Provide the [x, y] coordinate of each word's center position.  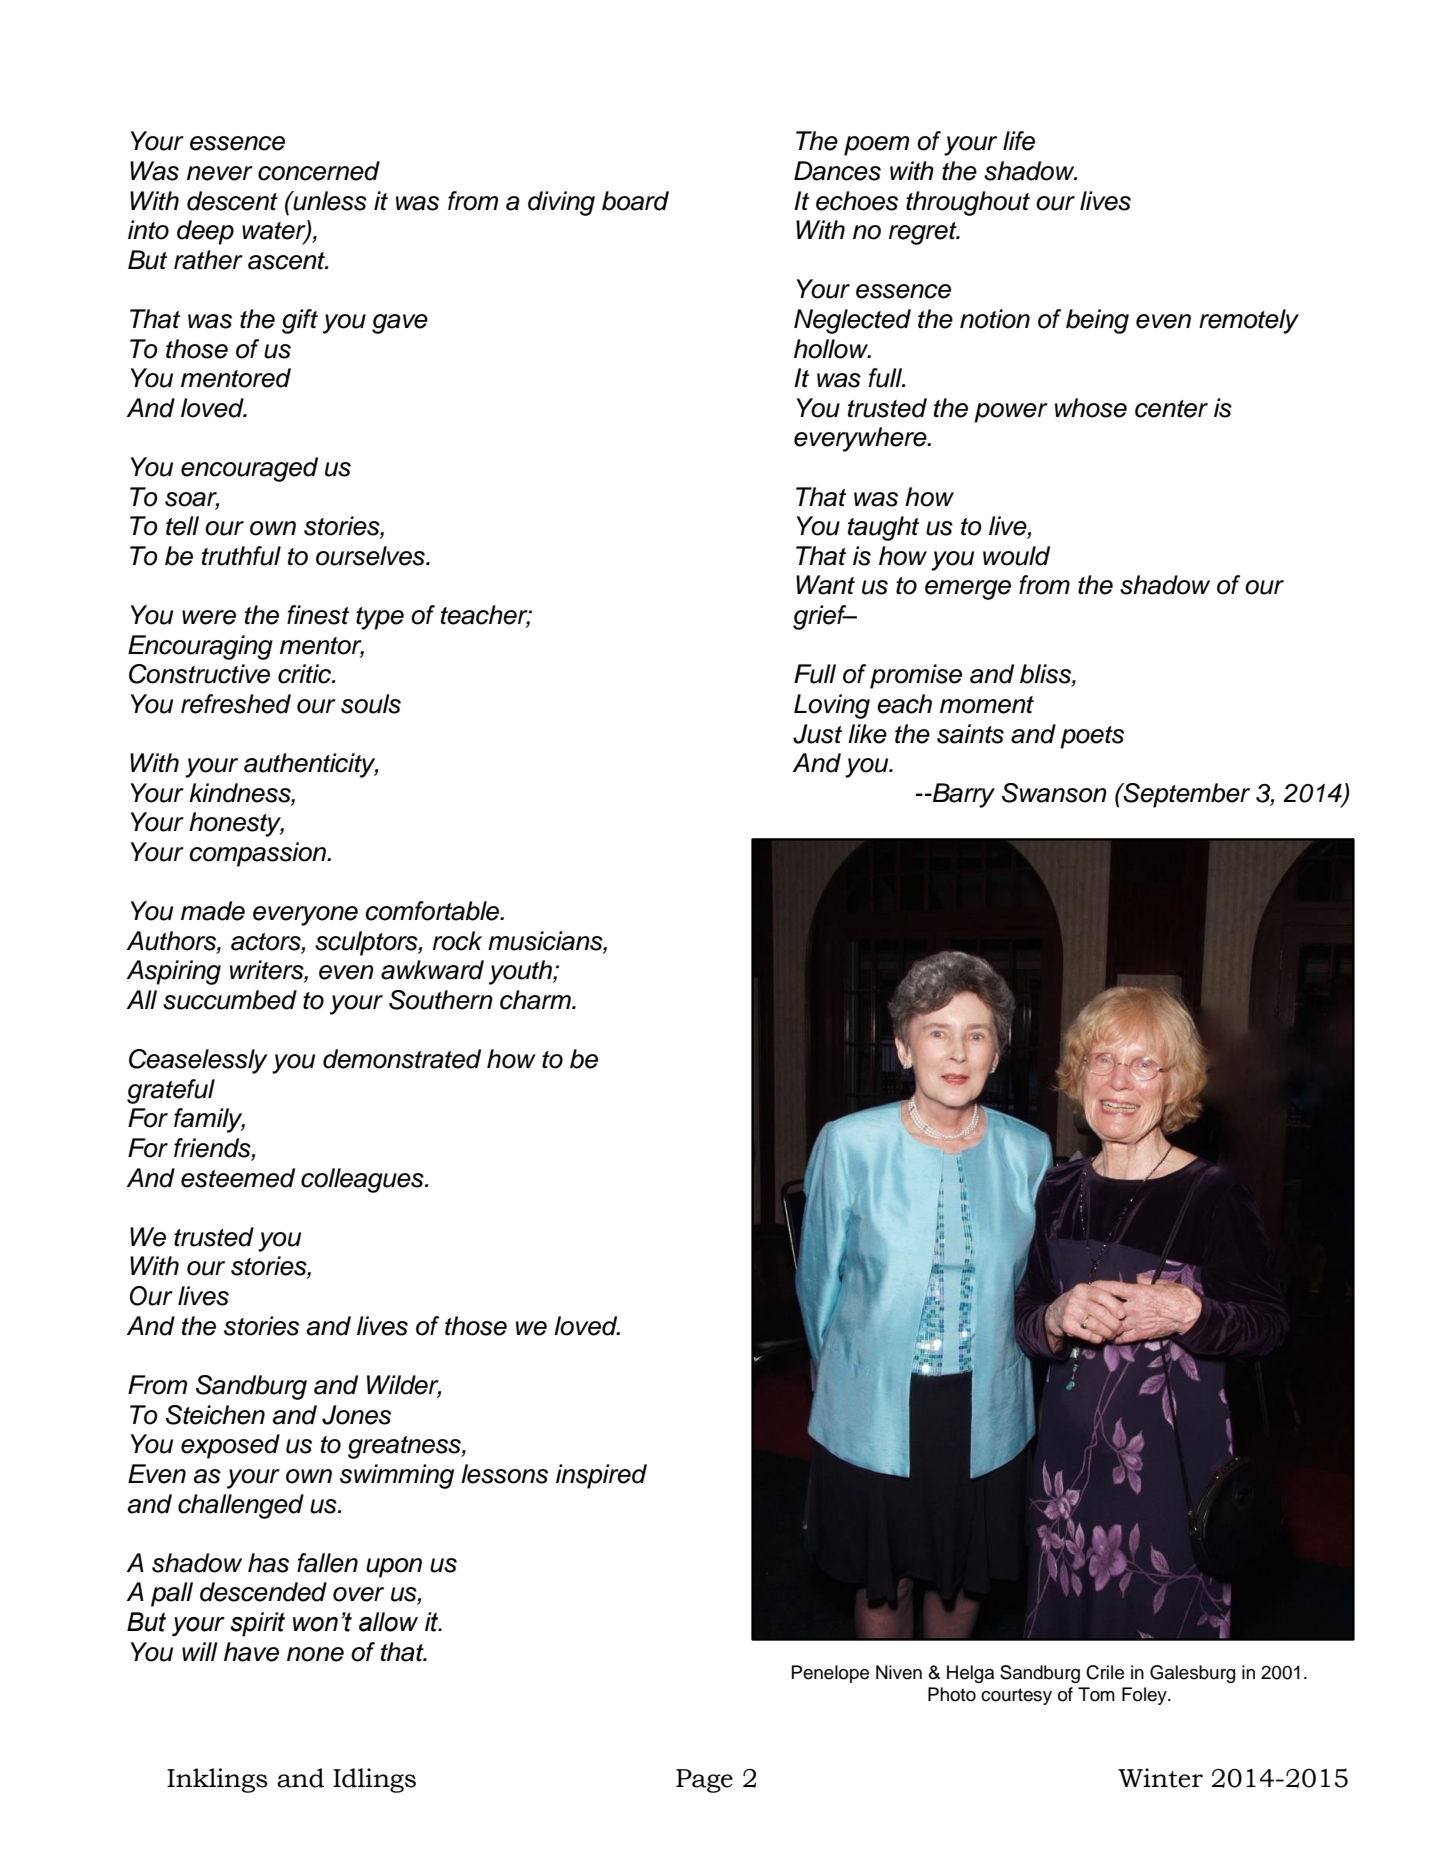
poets [1092, 737]
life [1019, 141]
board [635, 201]
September [1185, 795]
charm [536, 1000]
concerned [319, 171]
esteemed [238, 1178]
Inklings [217, 1780]
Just [817, 734]
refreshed [236, 704]
